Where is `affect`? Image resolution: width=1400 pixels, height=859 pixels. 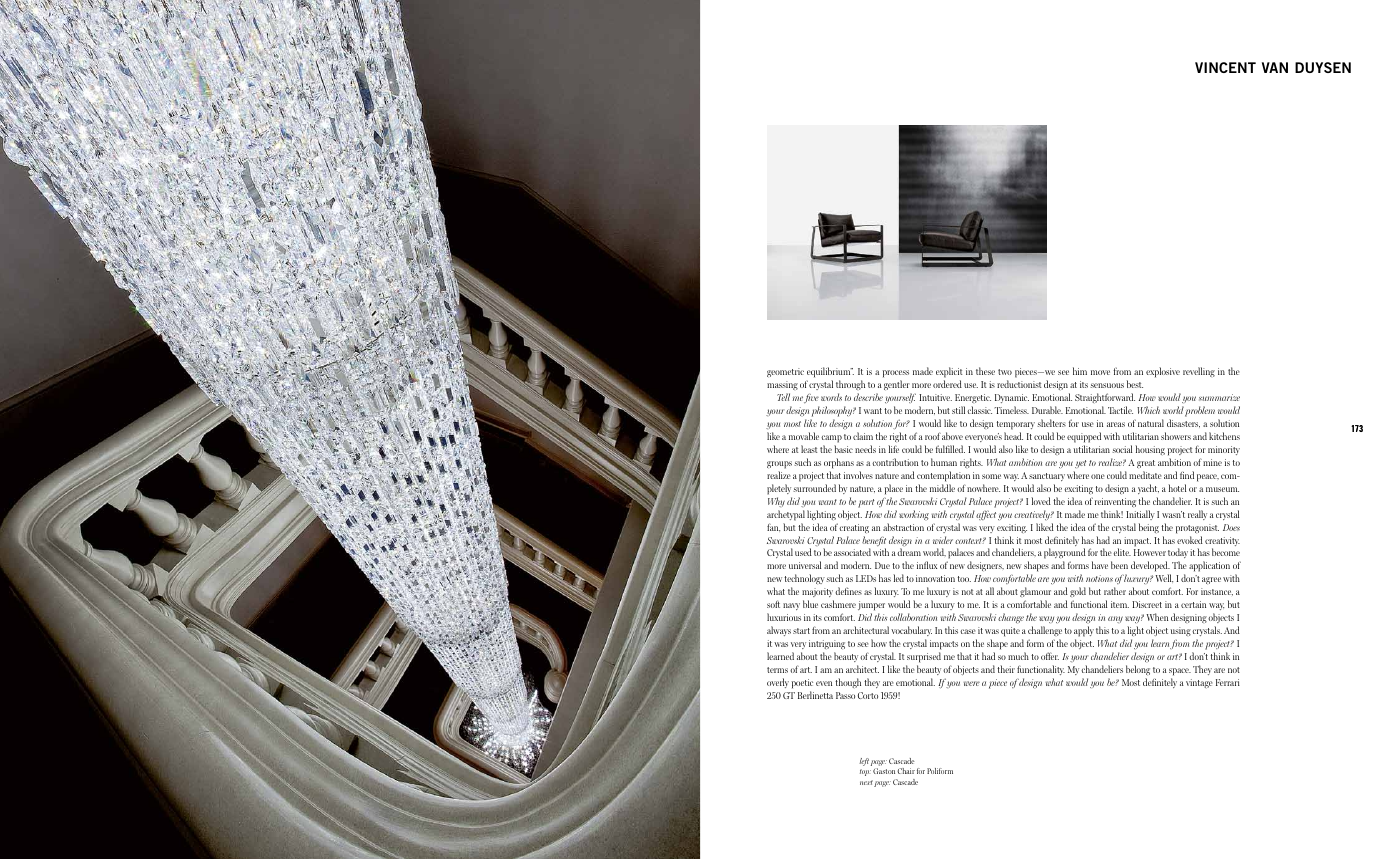 affect is located at coordinates (986, 515).
